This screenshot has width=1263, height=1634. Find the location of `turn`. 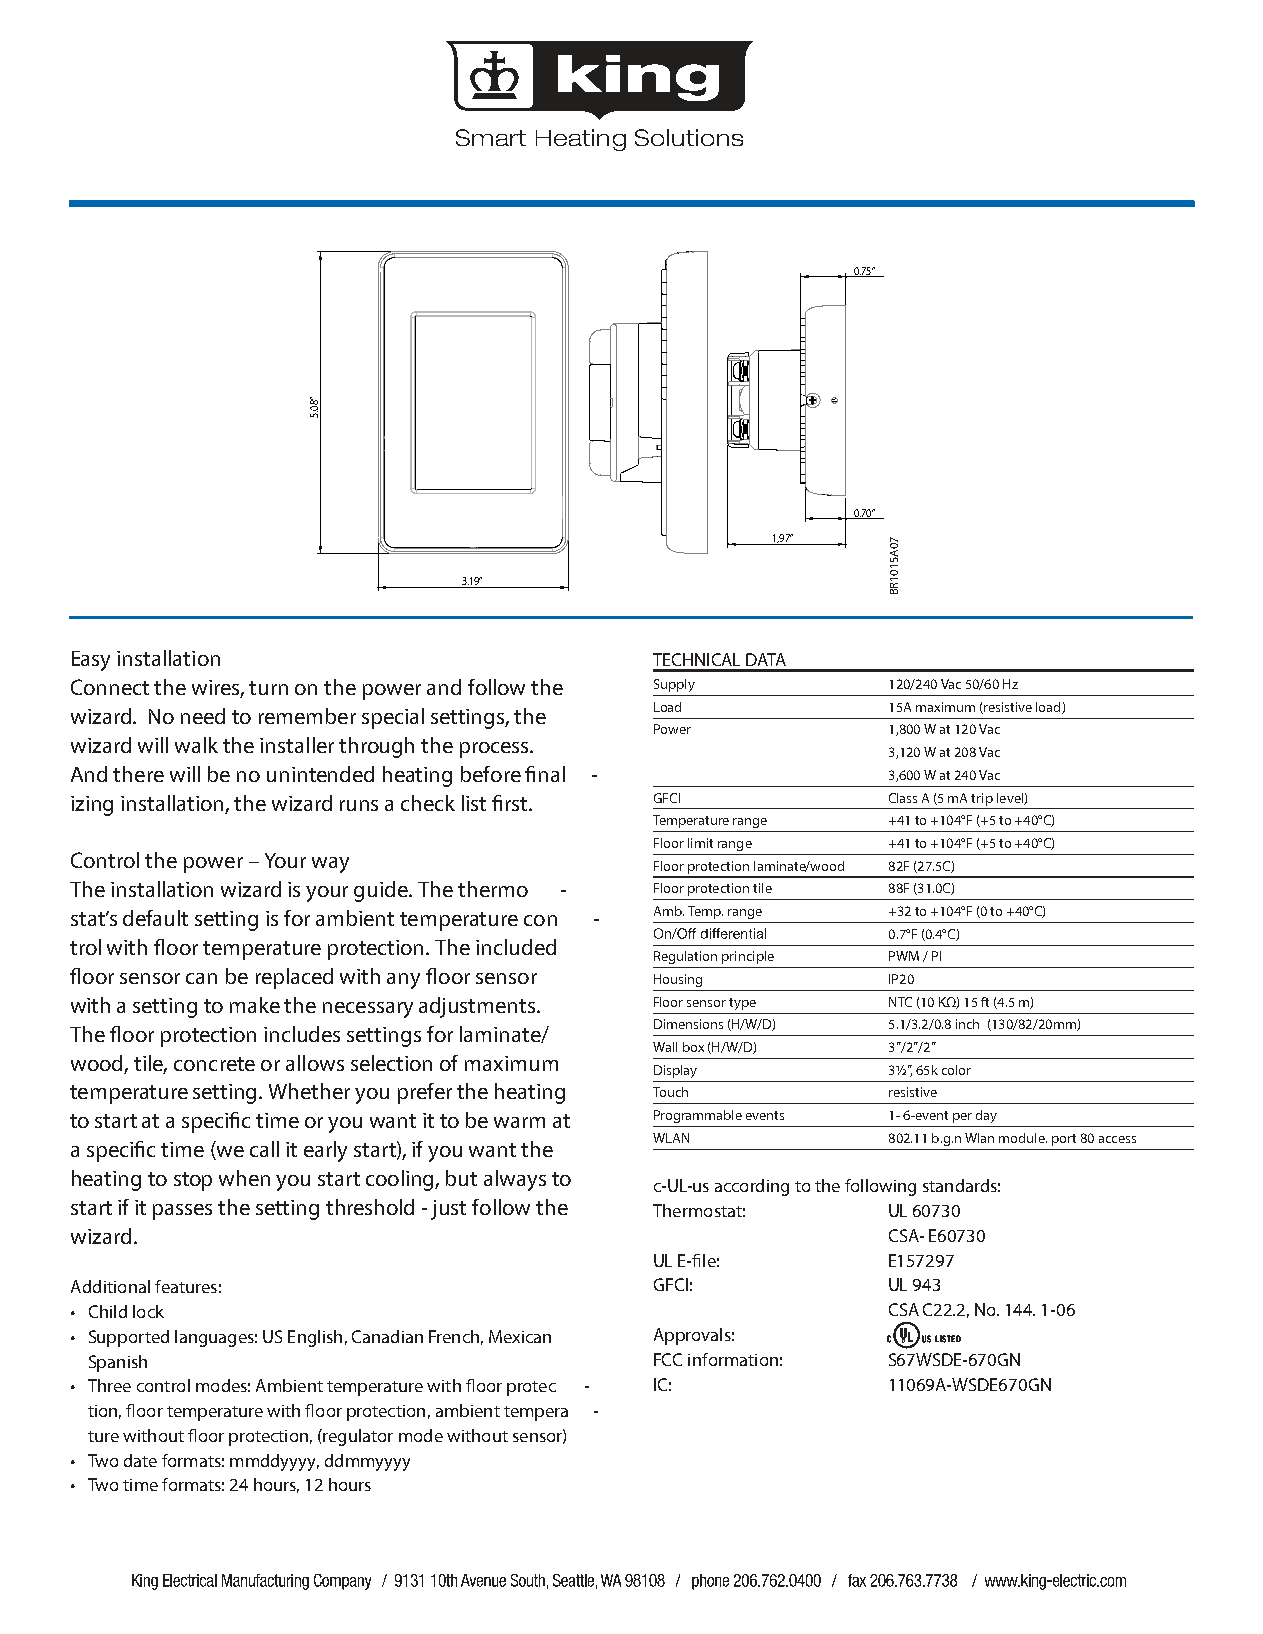

turn is located at coordinates (268, 688).
